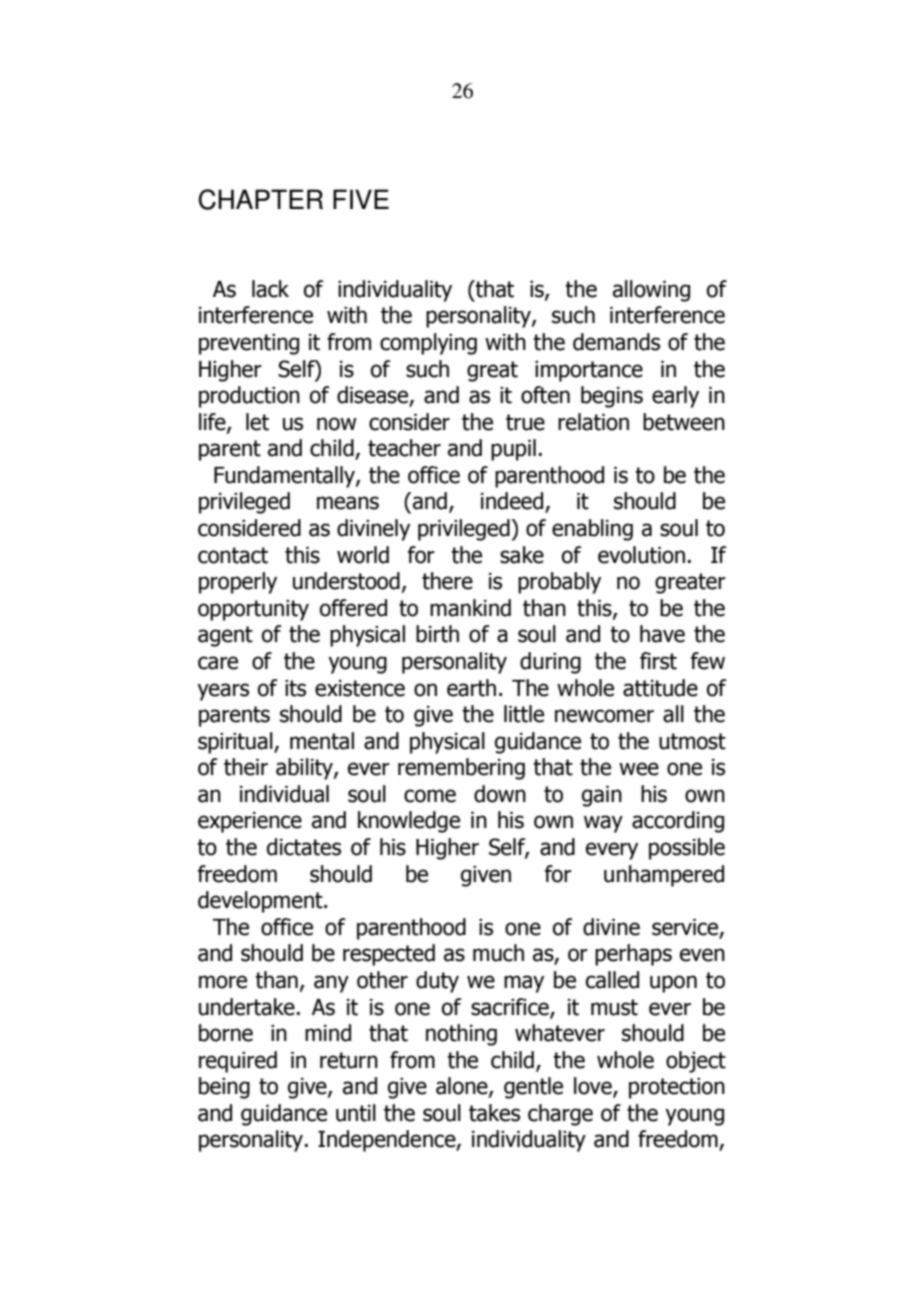 The image size is (924, 1310). What do you see at coordinates (361, 199) in the page?
I see `FIVE` at bounding box center [361, 199].
